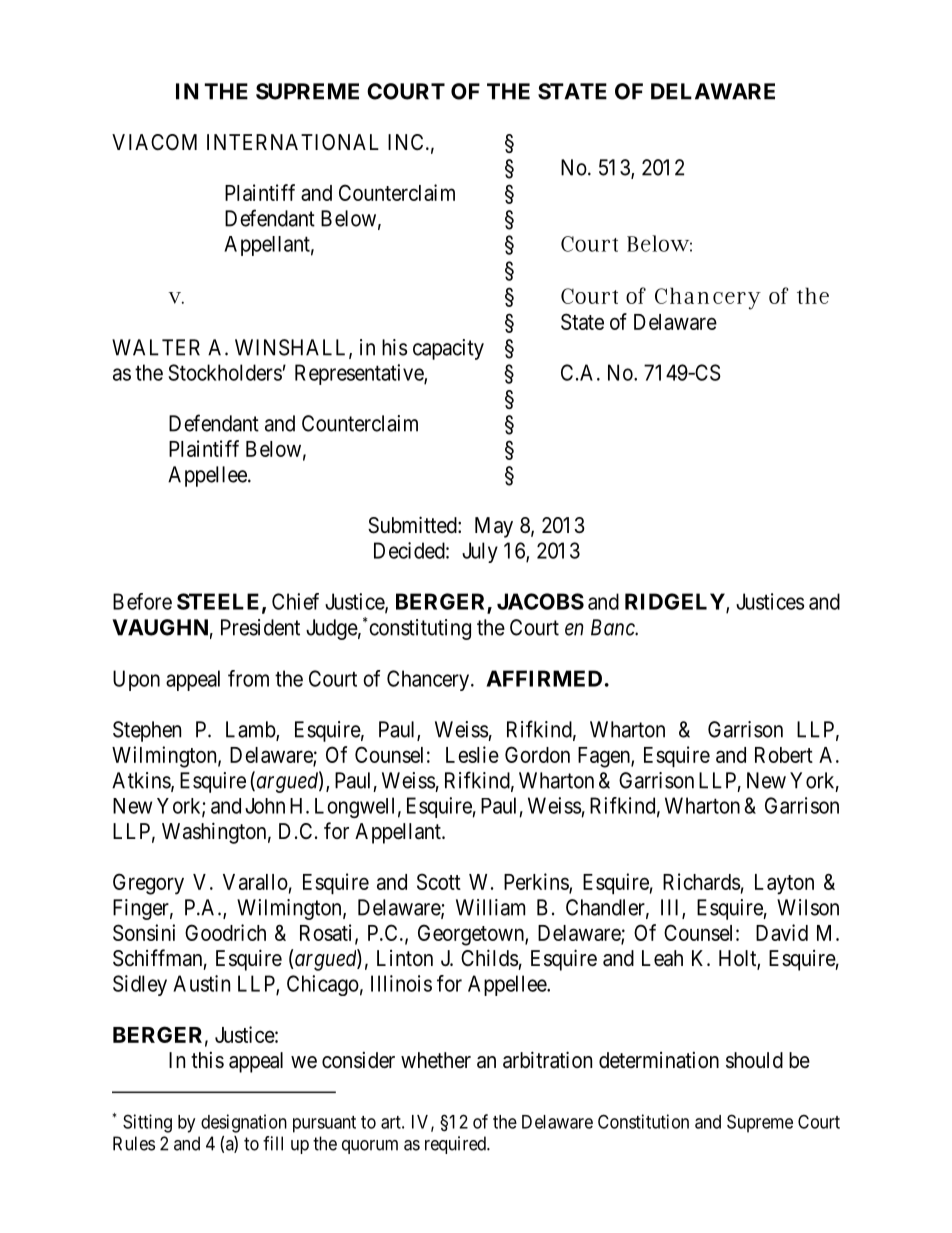 This screenshot has height=1233, width=952. Describe the element at coordinates (676, 602) in the screenshot. I see `RIDGELY` at that location.
